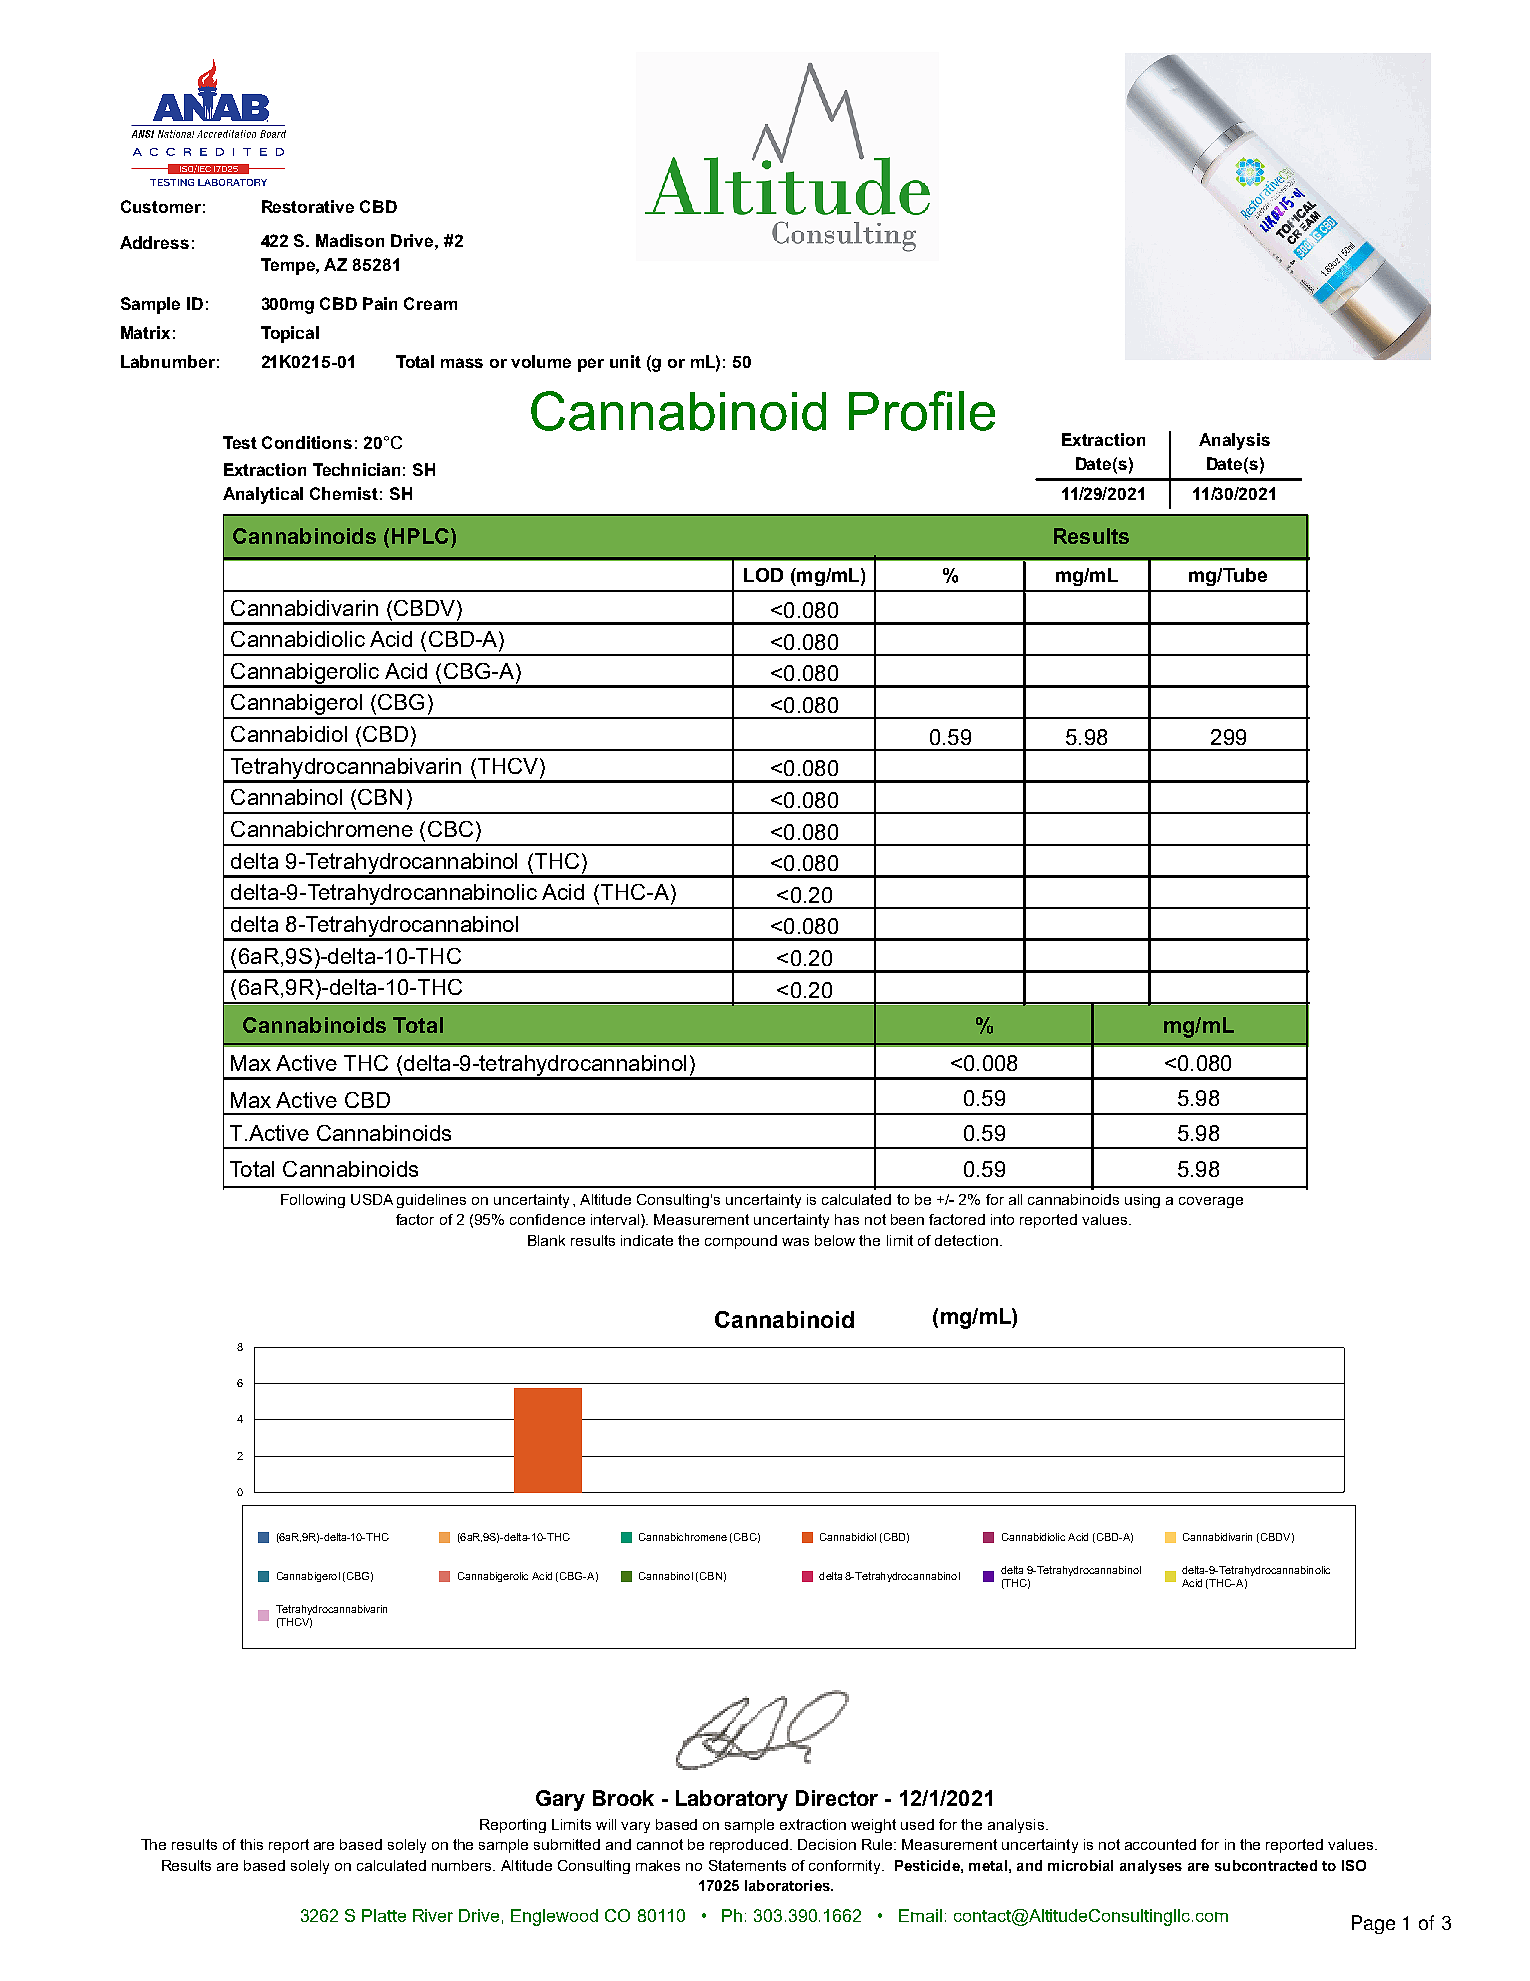  Describe the element at coordinates (1211, 1202) in the screenshot. I see `coverage` at that location.
